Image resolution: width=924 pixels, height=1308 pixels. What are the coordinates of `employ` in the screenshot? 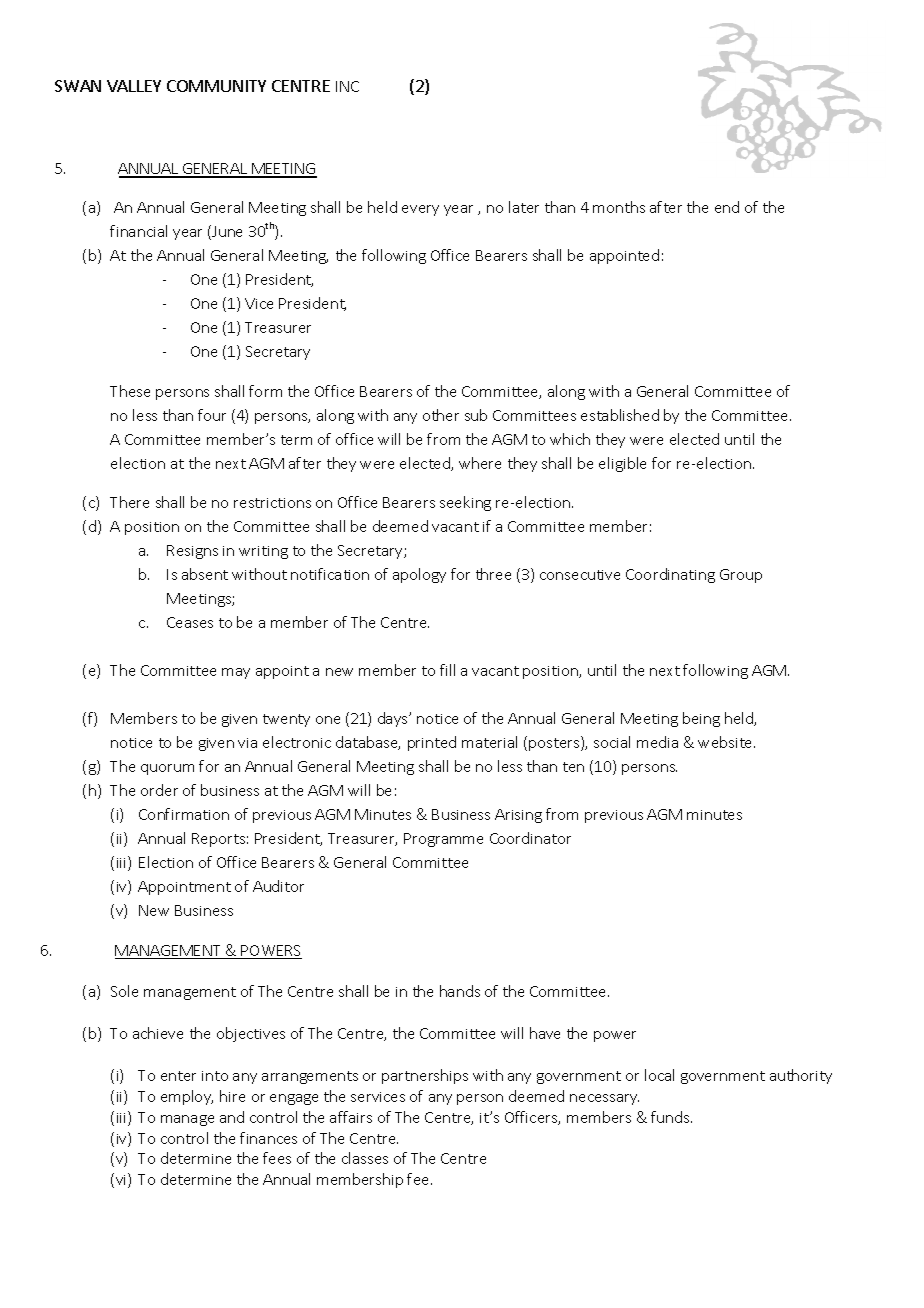 It's located at (187, 1097).
